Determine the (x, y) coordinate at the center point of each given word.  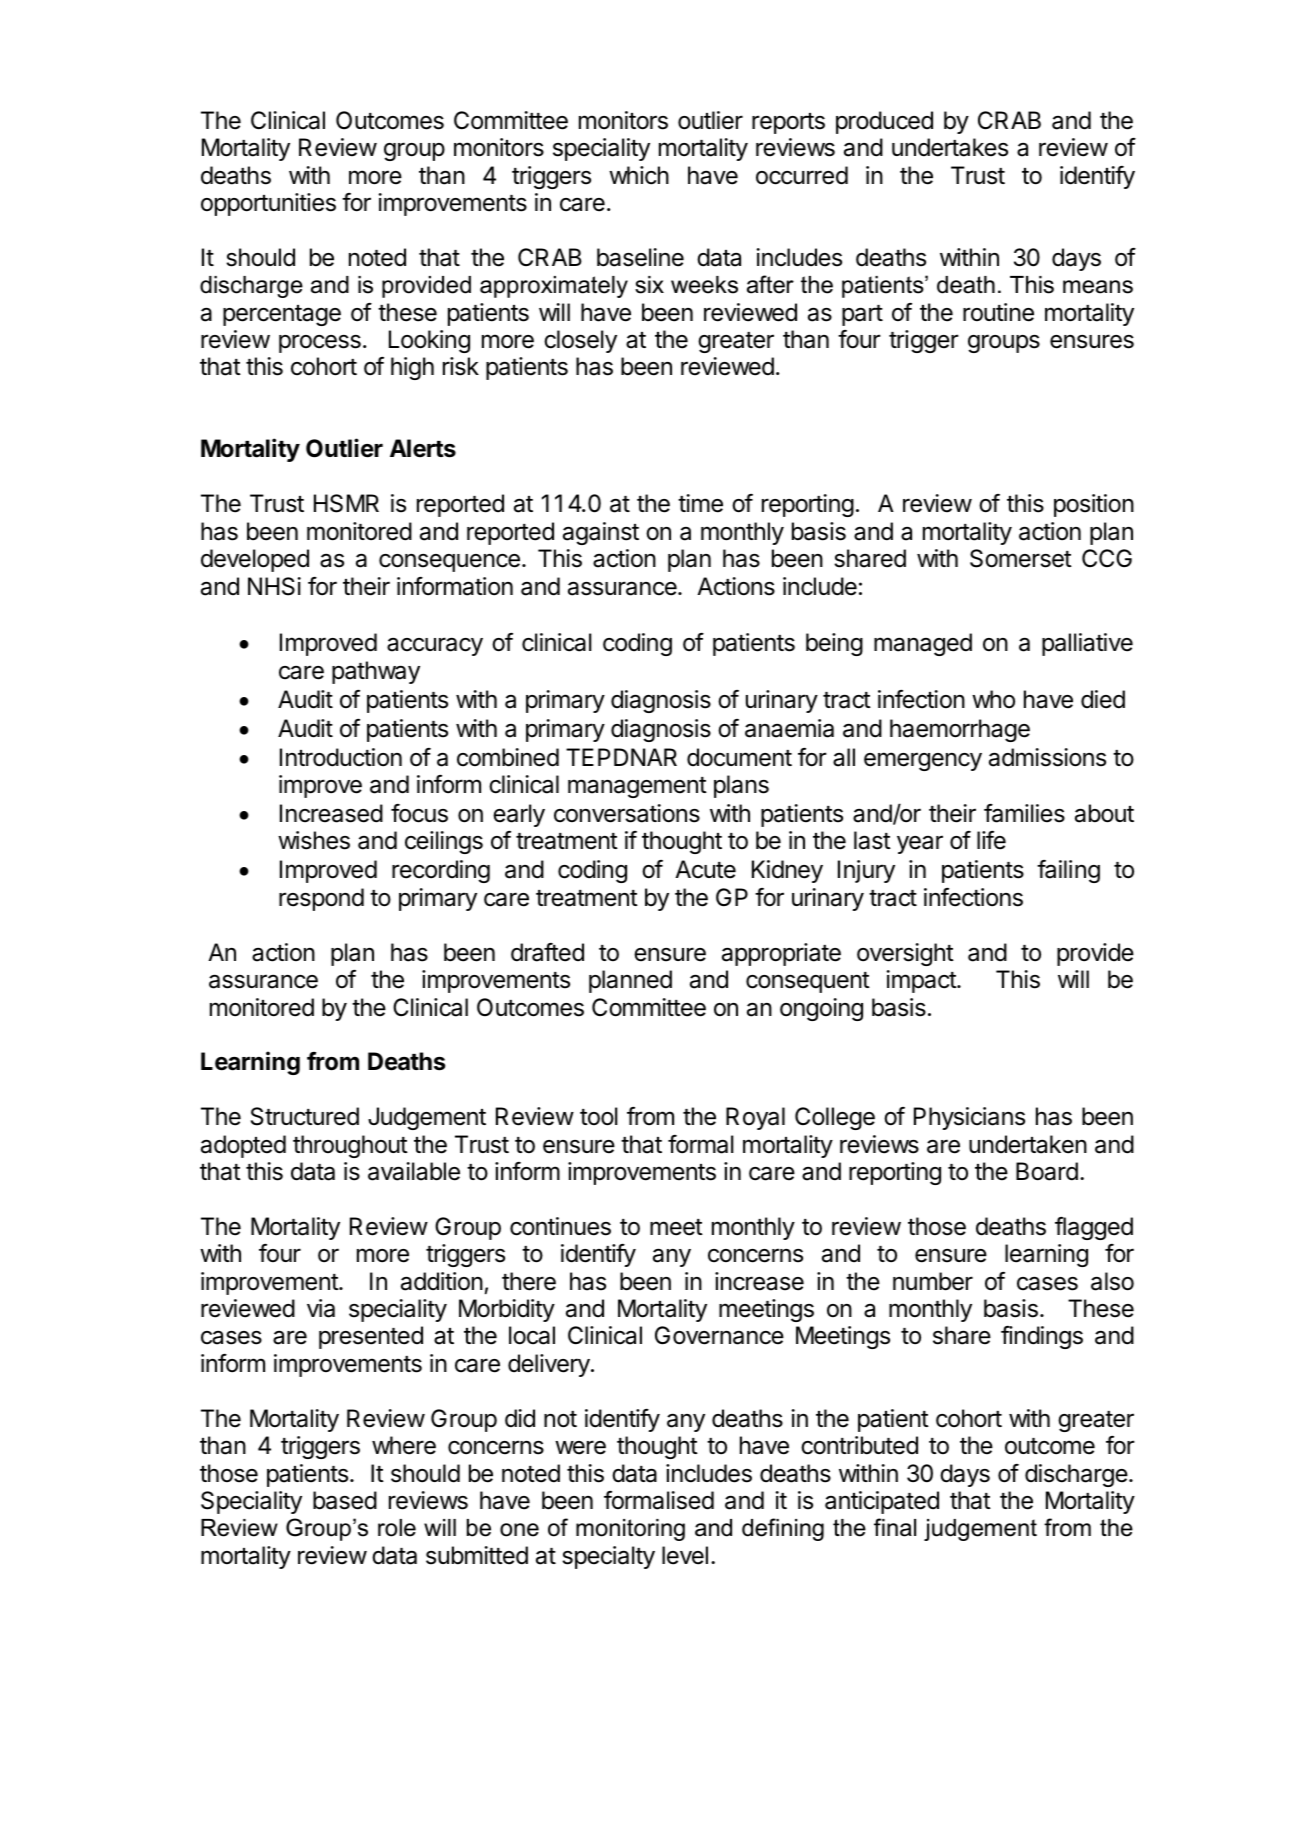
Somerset (1021, 558)
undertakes (950, 147)
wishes (314, 840)
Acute (705, 869)
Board (1047, 1171)
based (345, 1500)
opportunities (268, 204)
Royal (755, 1118)
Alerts (423, 448)
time (700, 503)
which (639, 175)
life (991, 840)
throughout (350, 1146)
